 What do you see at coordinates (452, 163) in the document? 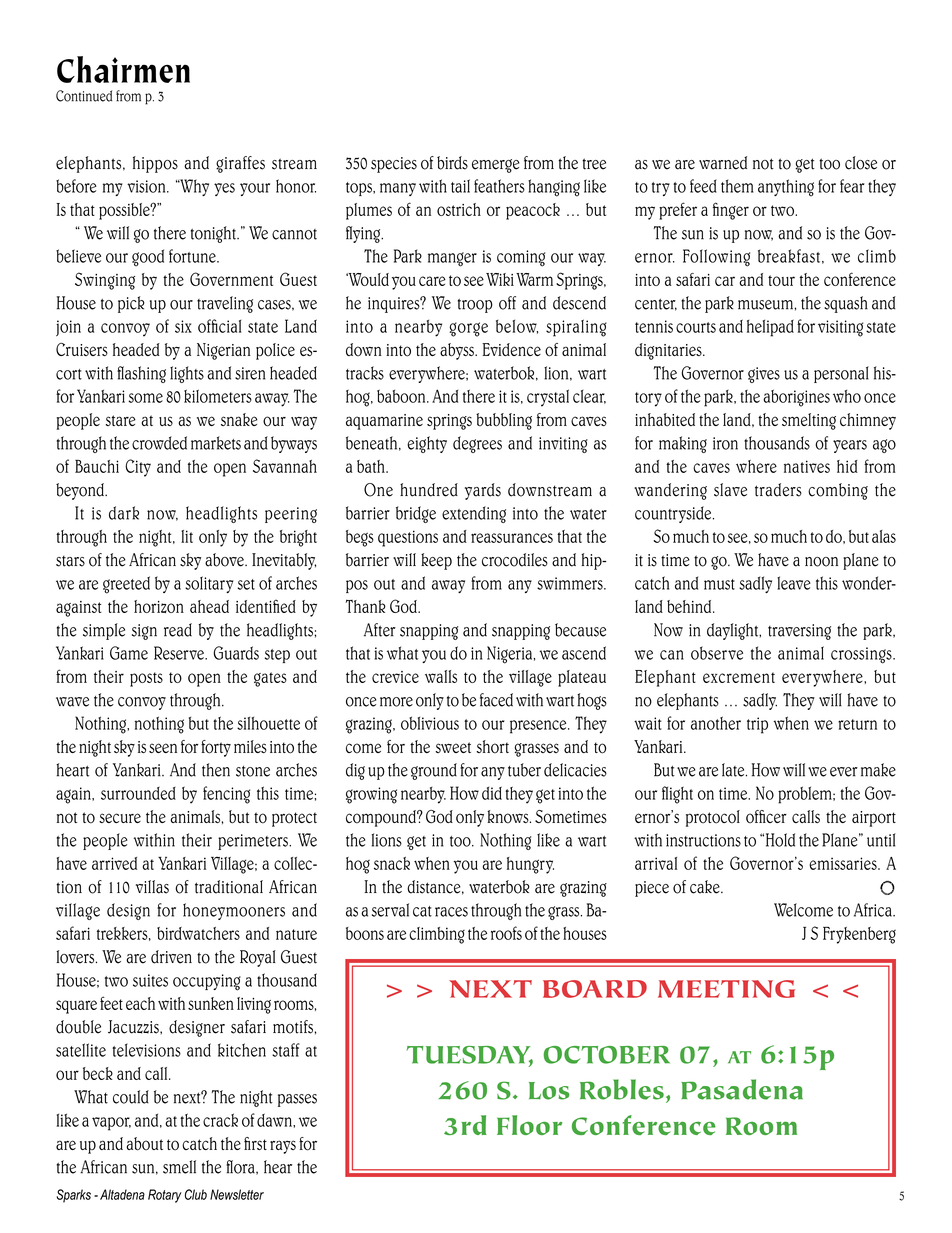
I see `birds` at bounding box center [452, 163].
